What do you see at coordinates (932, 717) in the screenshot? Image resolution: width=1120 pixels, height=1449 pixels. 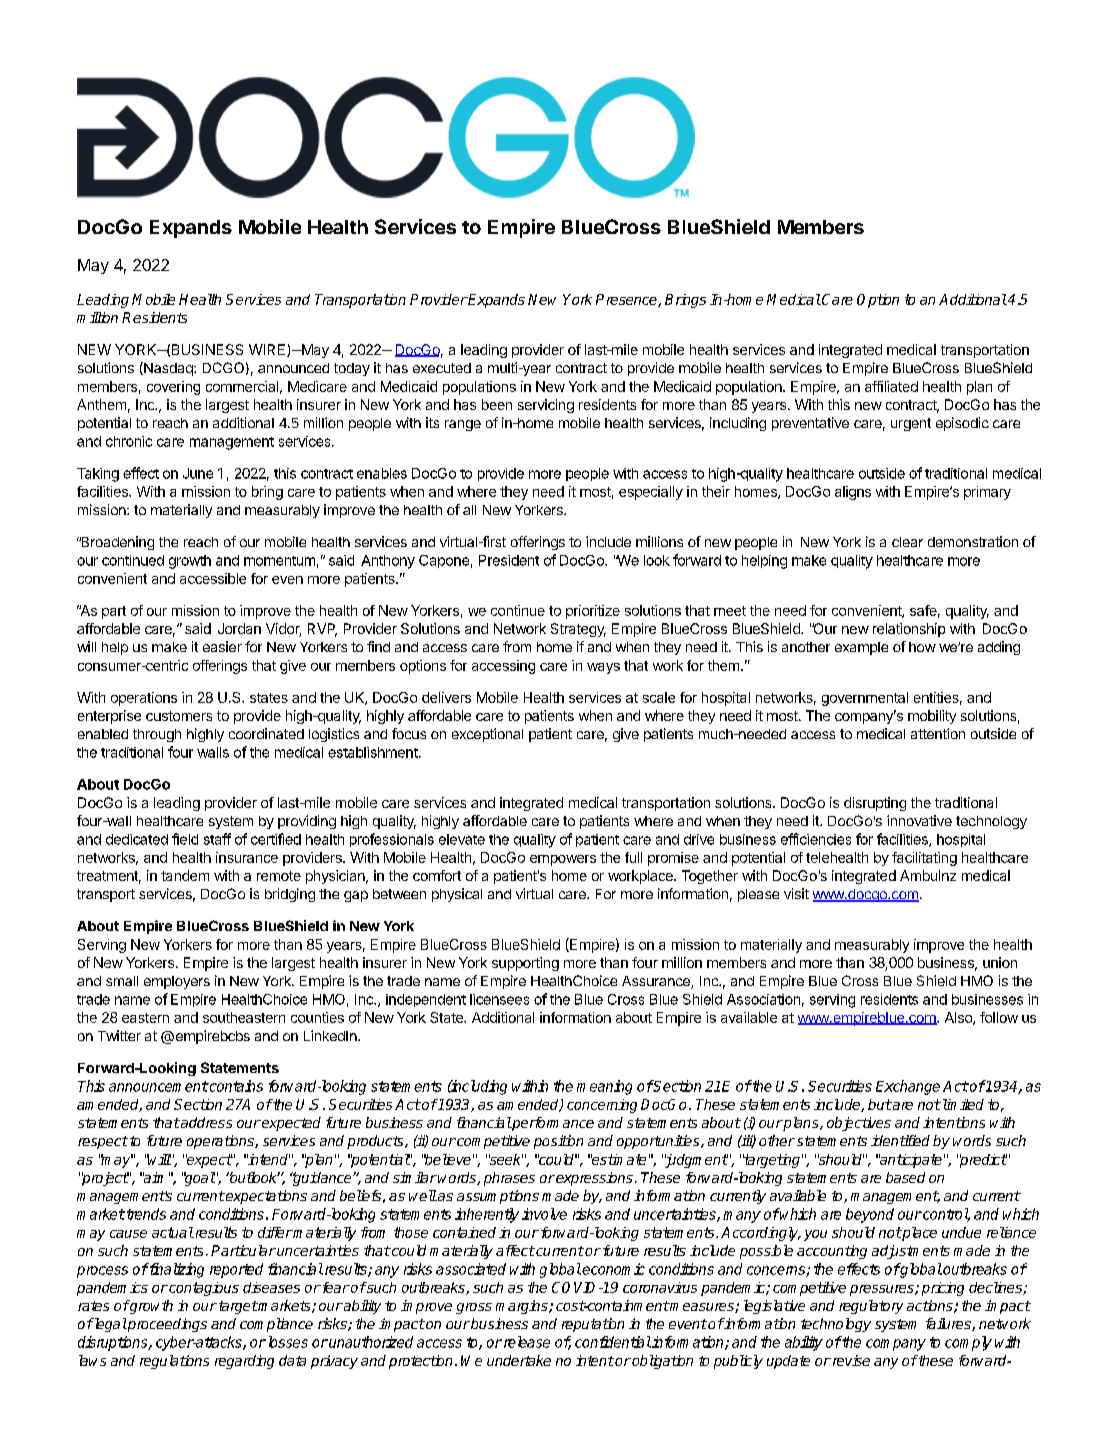 I see `mobility` at bounding box center [932, 717].
